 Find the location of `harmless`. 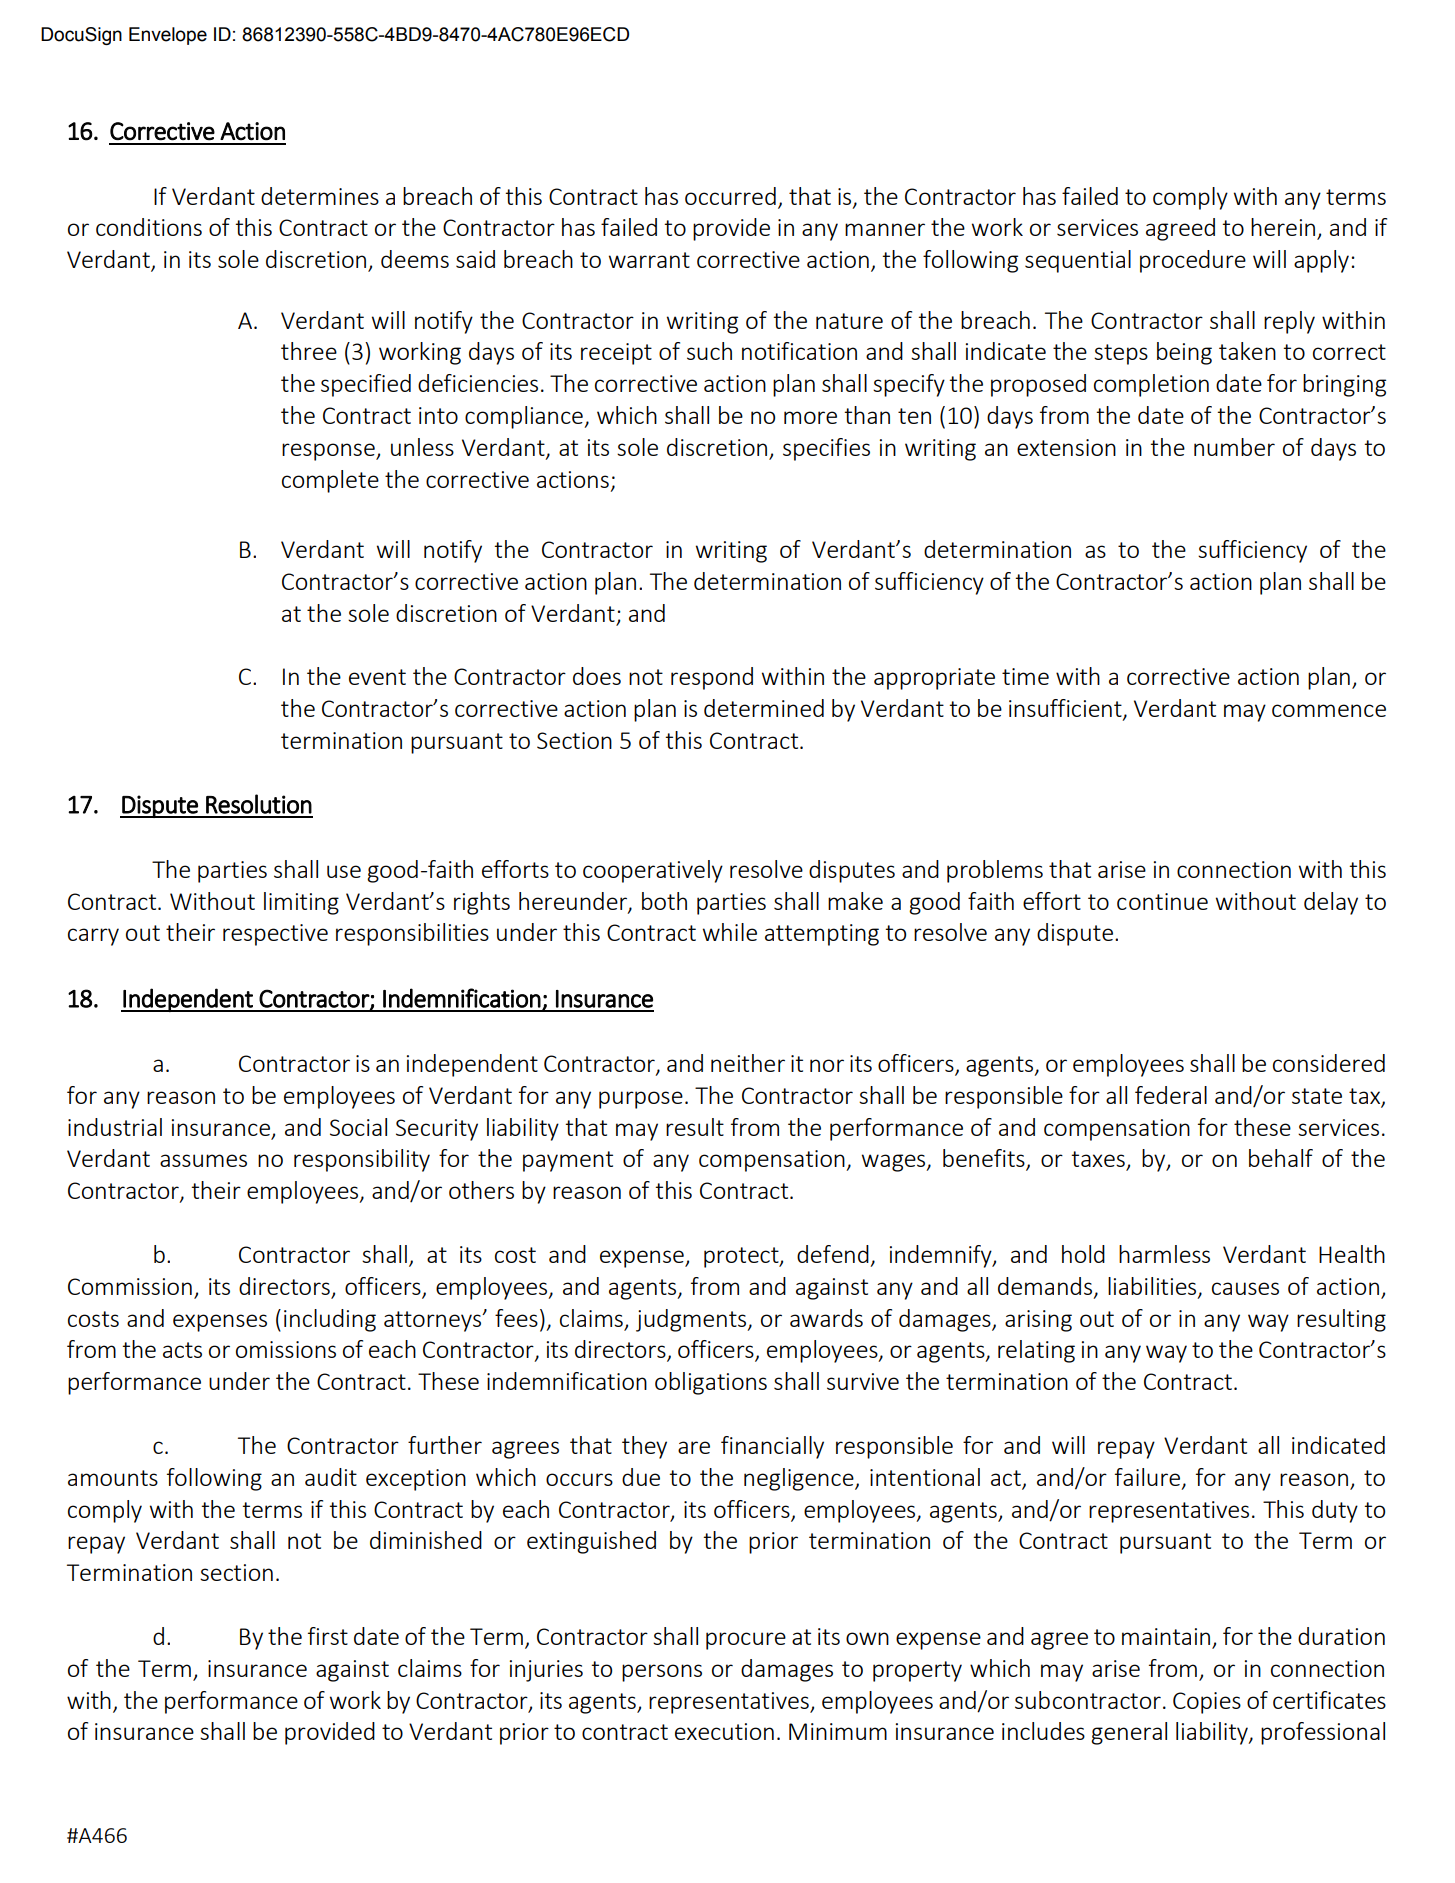

harmless is located at coordinates (1164, 1254).
